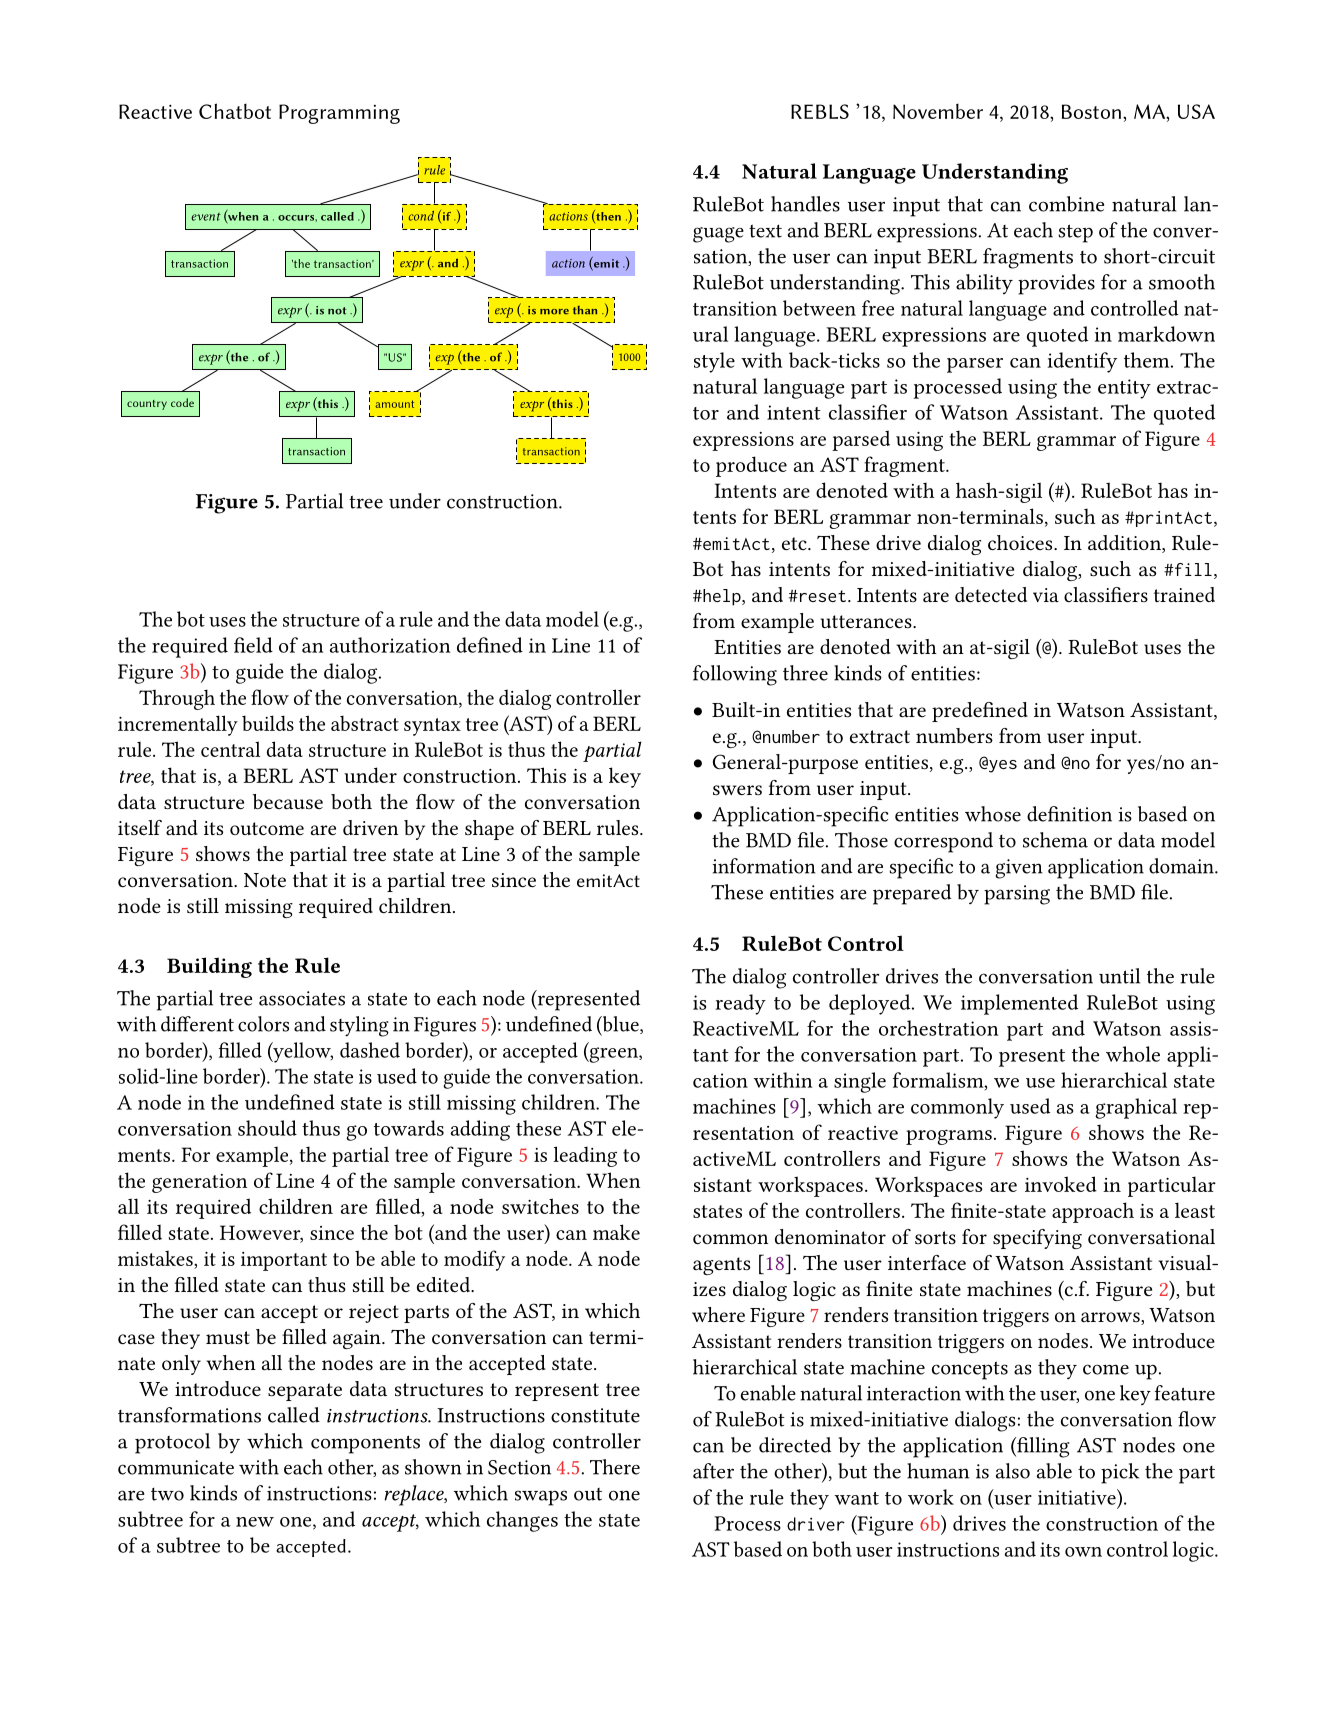 The image size is (1333, 1726). I want to click on after, so click(713, 1471).
